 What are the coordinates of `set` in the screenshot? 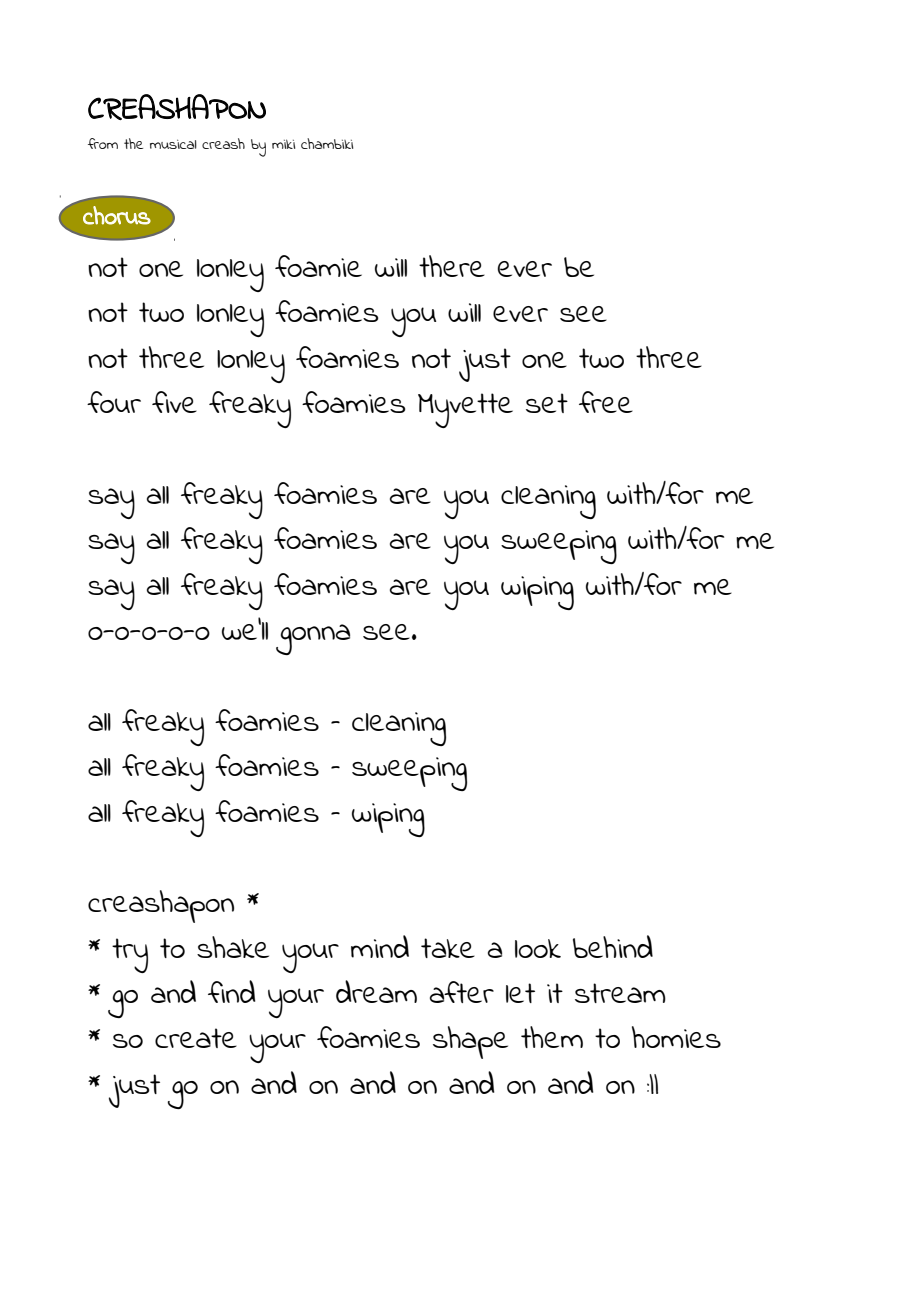 It's located at (547, 403).
